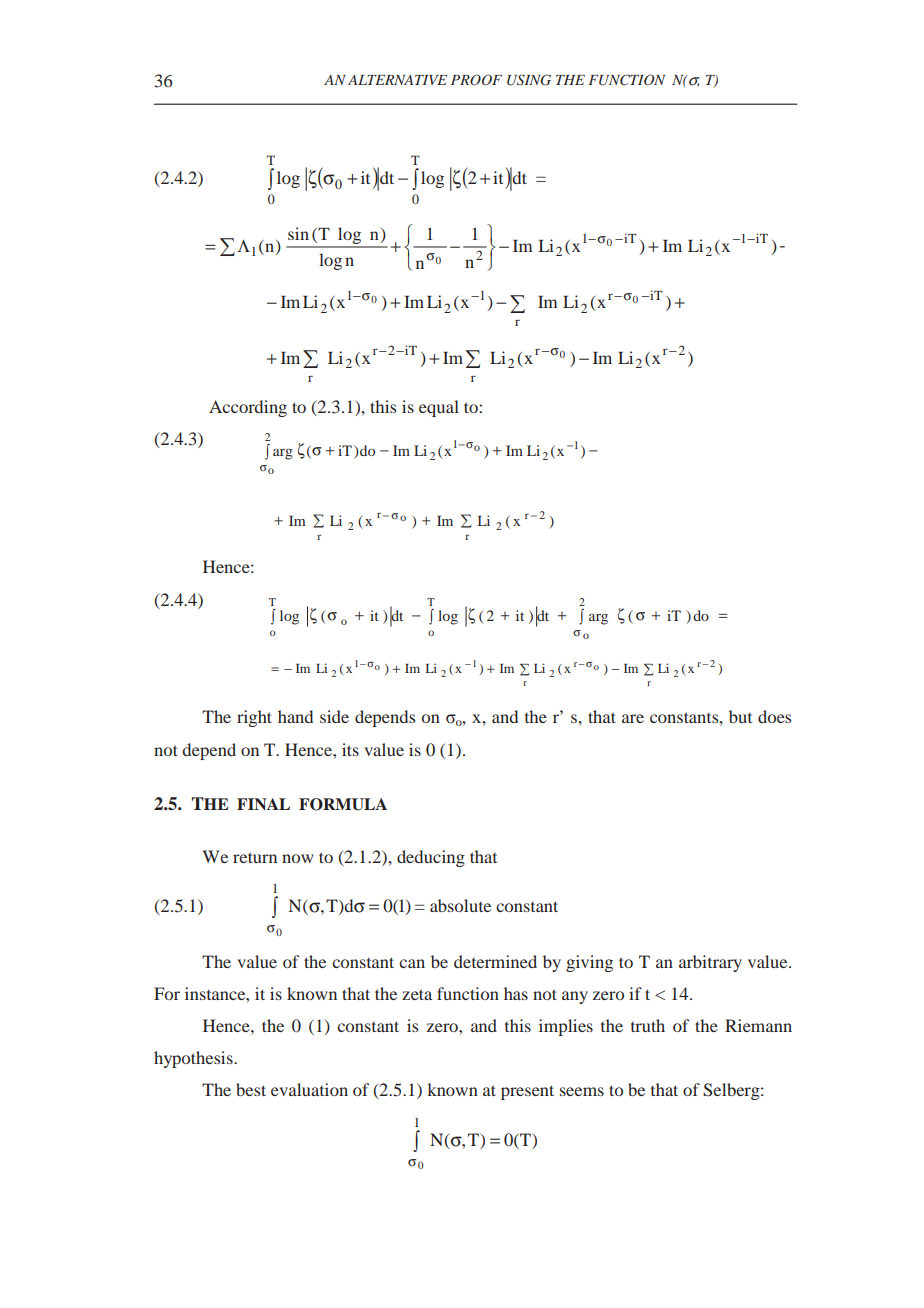  What do you see at coordinates (397, 80) in the screenshot?
I see `ALTERNATIVE` at bounding box center [397, 80].
